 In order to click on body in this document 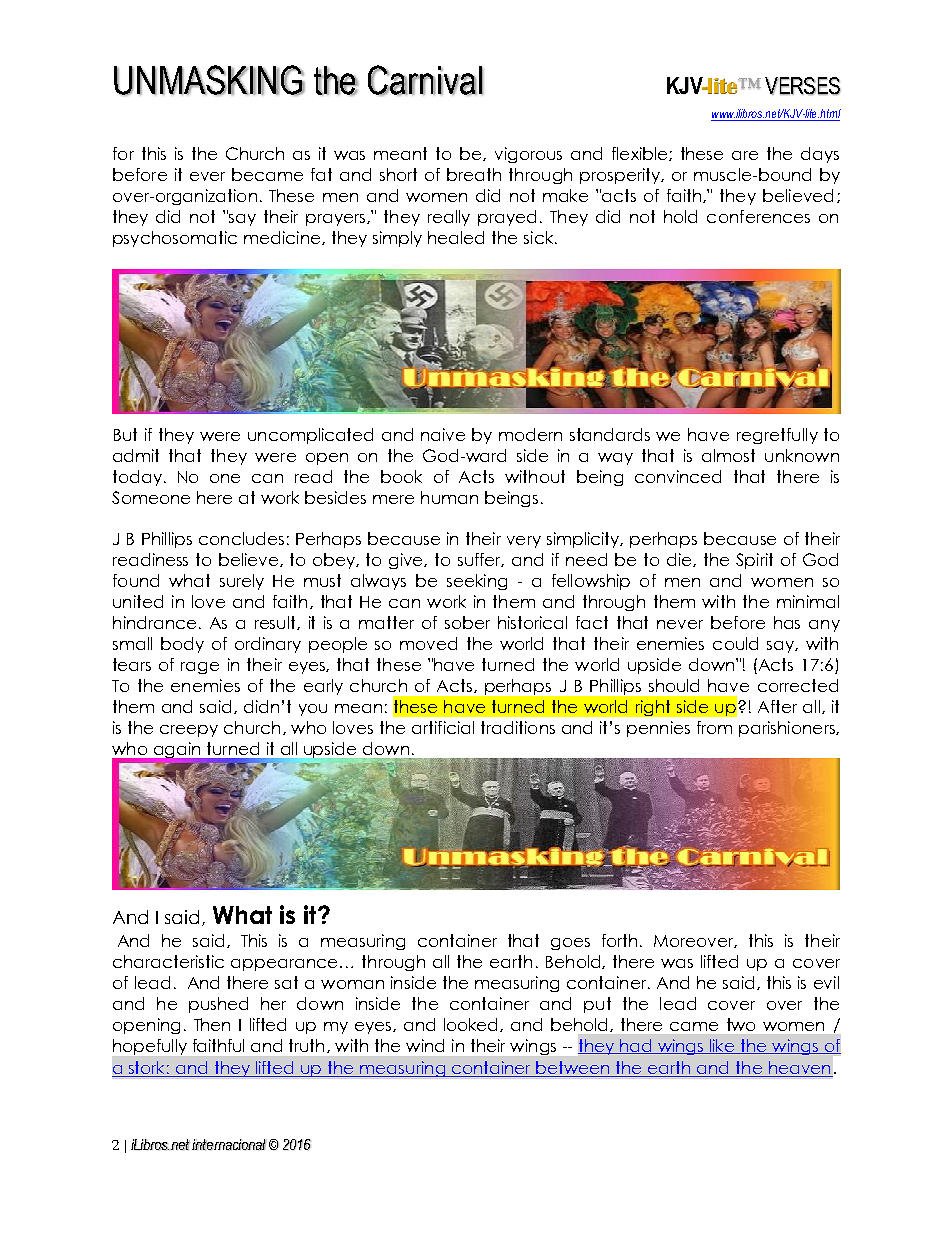, I will do `click(182, 645)`.
